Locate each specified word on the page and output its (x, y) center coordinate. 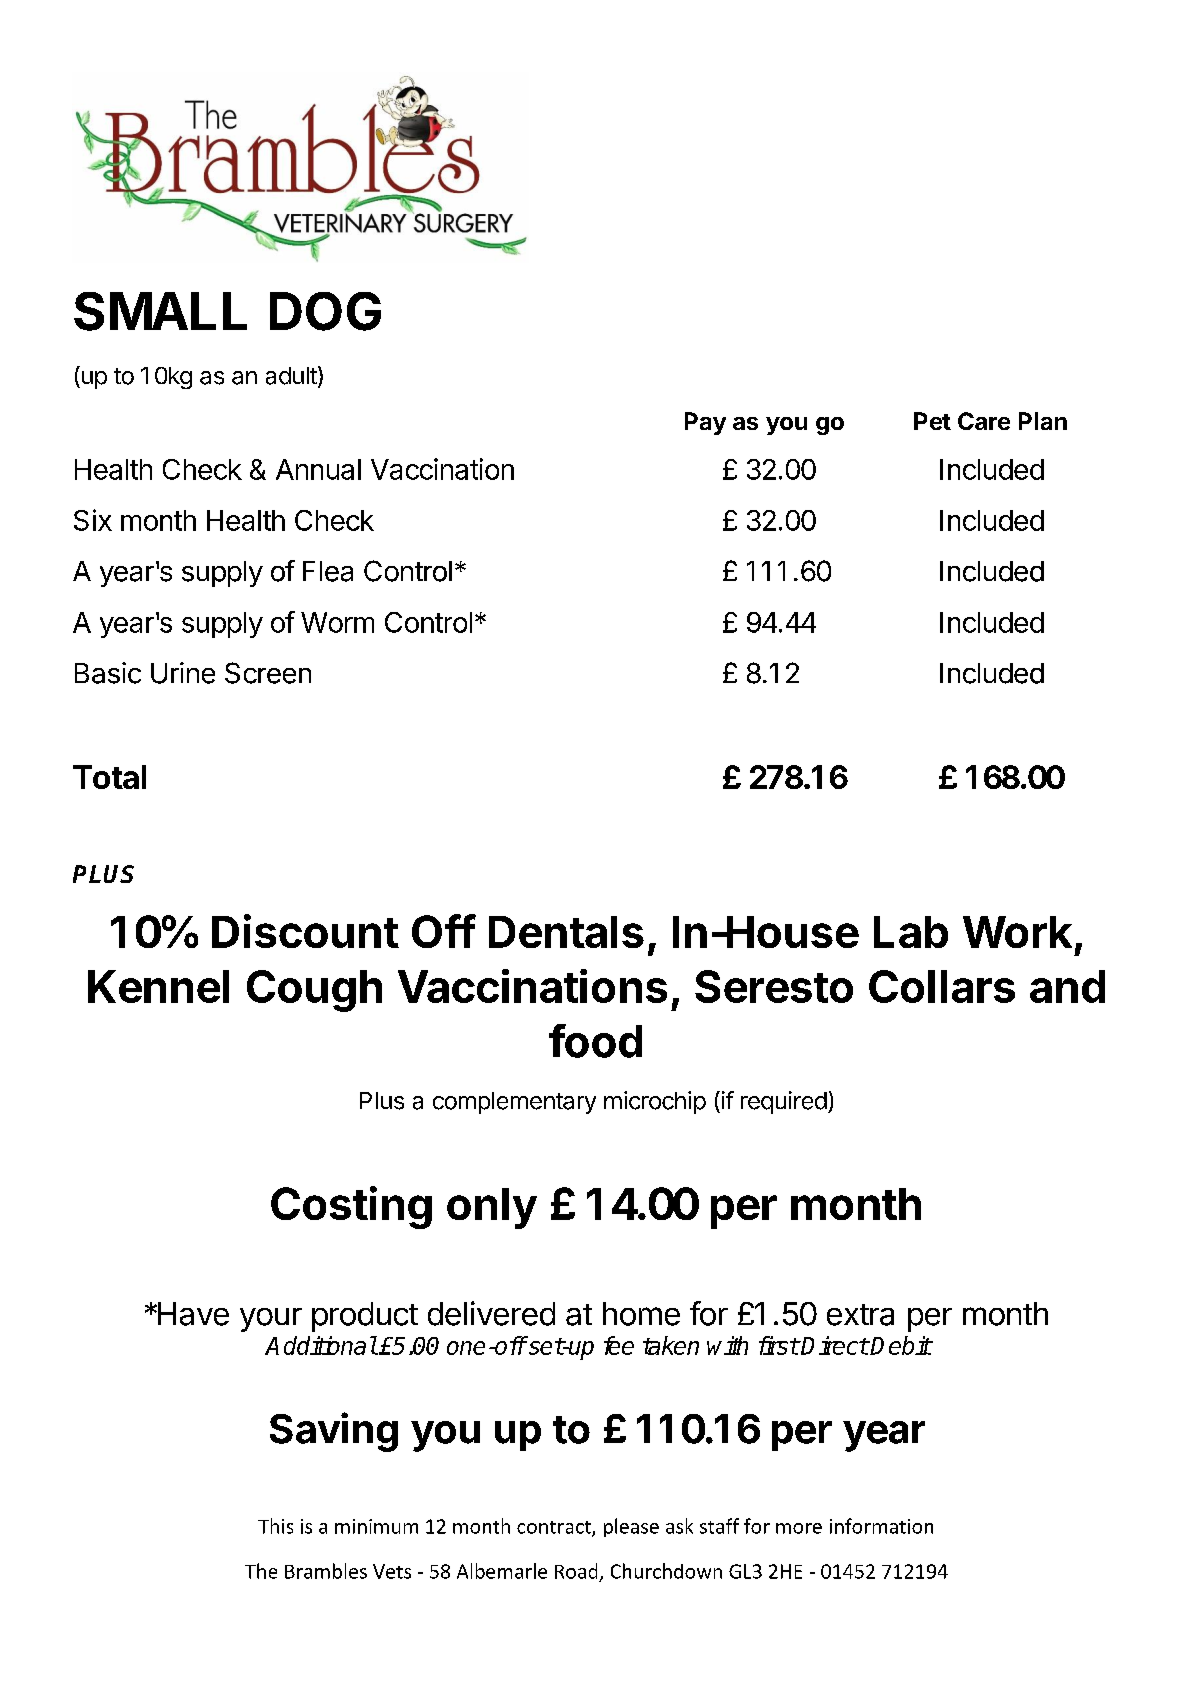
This (275, 1526)
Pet (932, 421)
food (595, 1041)
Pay (705, 423)
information (881, 1526)
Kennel (158, 986)
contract (555, 1528)
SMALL (160, 311)
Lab (911, 932)
